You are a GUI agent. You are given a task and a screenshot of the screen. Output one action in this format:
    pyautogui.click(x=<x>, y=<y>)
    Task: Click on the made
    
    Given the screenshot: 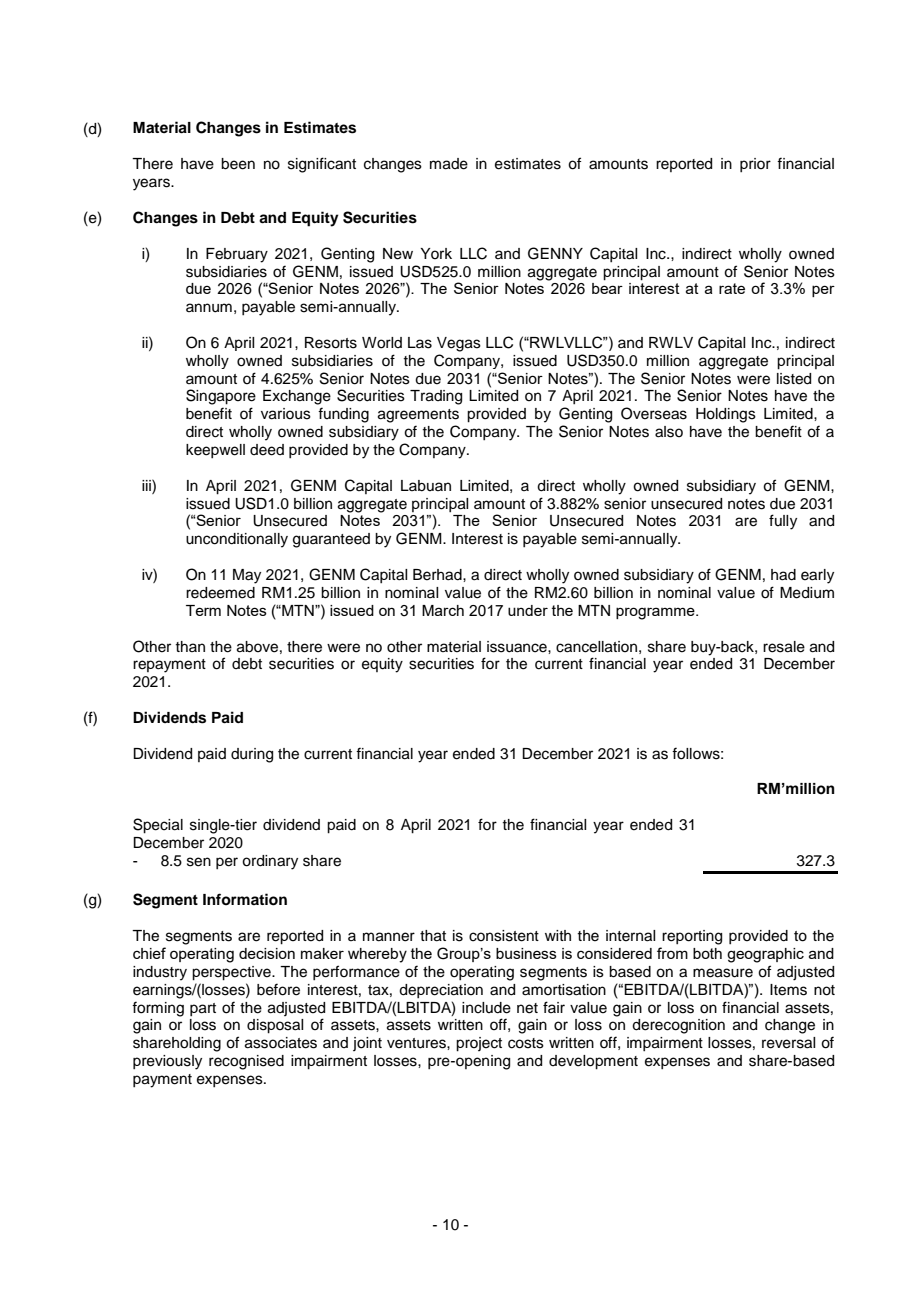 What is the action you would take?
    pyautogui.click(x=449, y=164)
